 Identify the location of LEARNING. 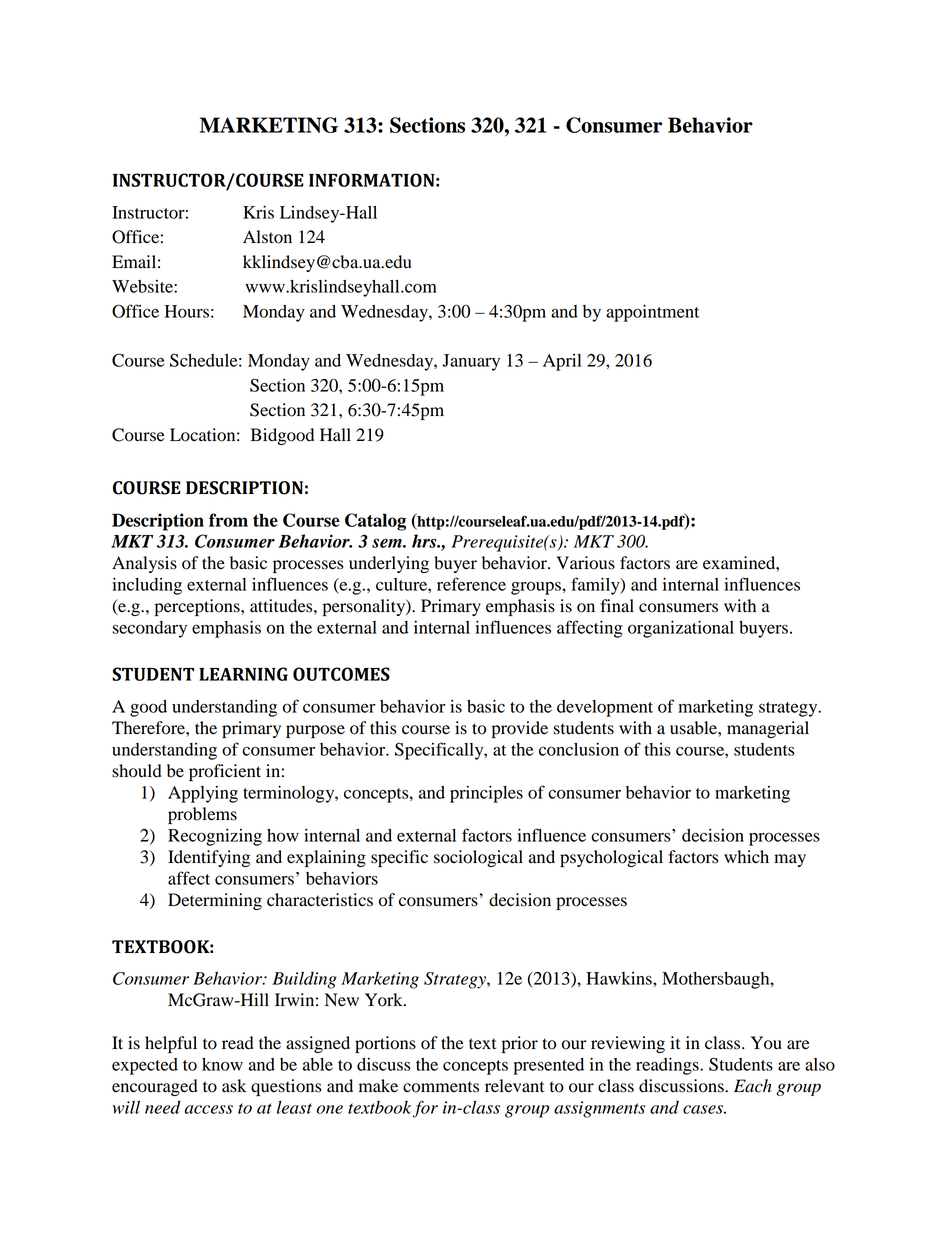
(243, 674).
